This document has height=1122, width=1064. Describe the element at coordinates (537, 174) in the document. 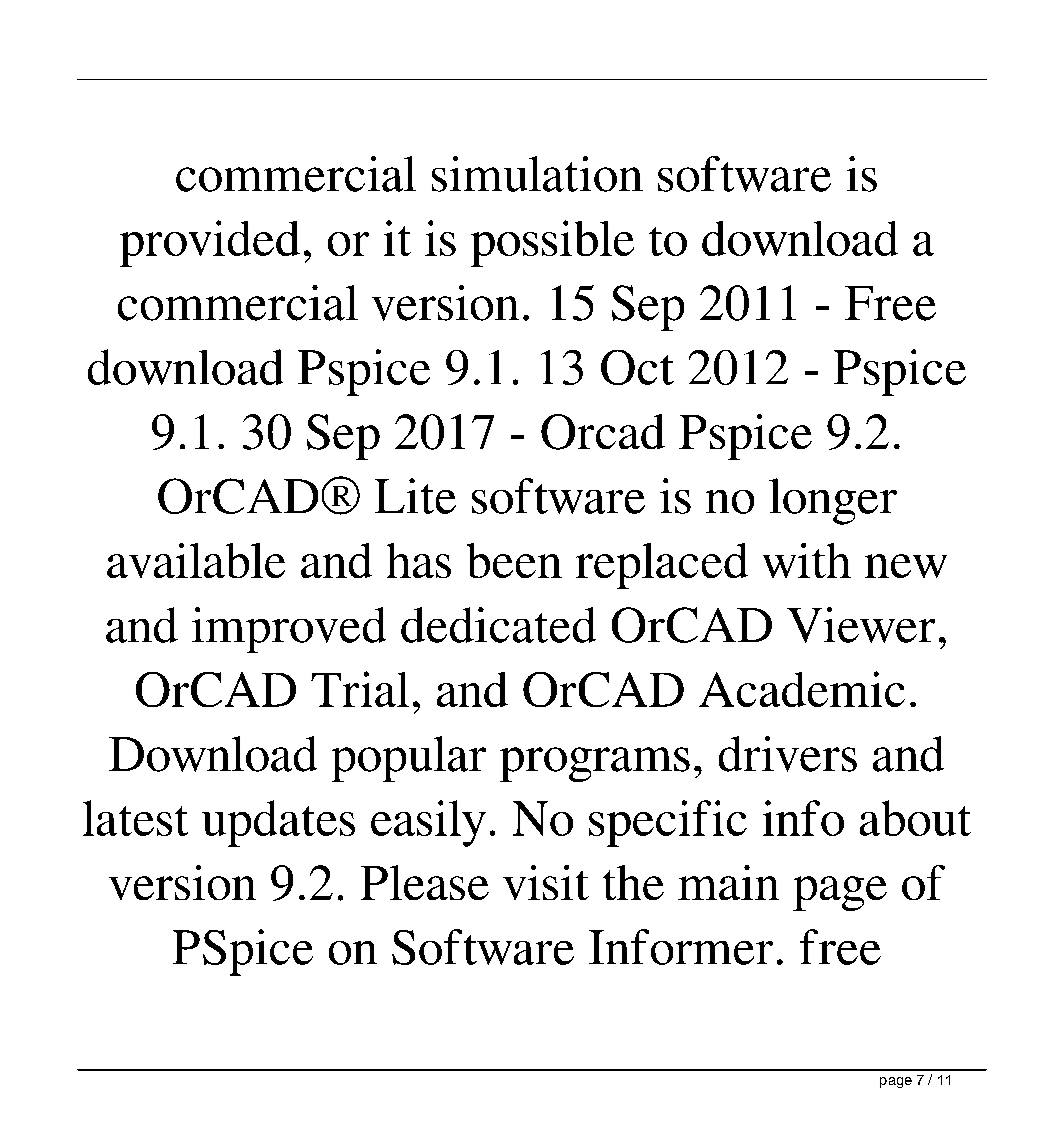

I see `simulation` at that location.
